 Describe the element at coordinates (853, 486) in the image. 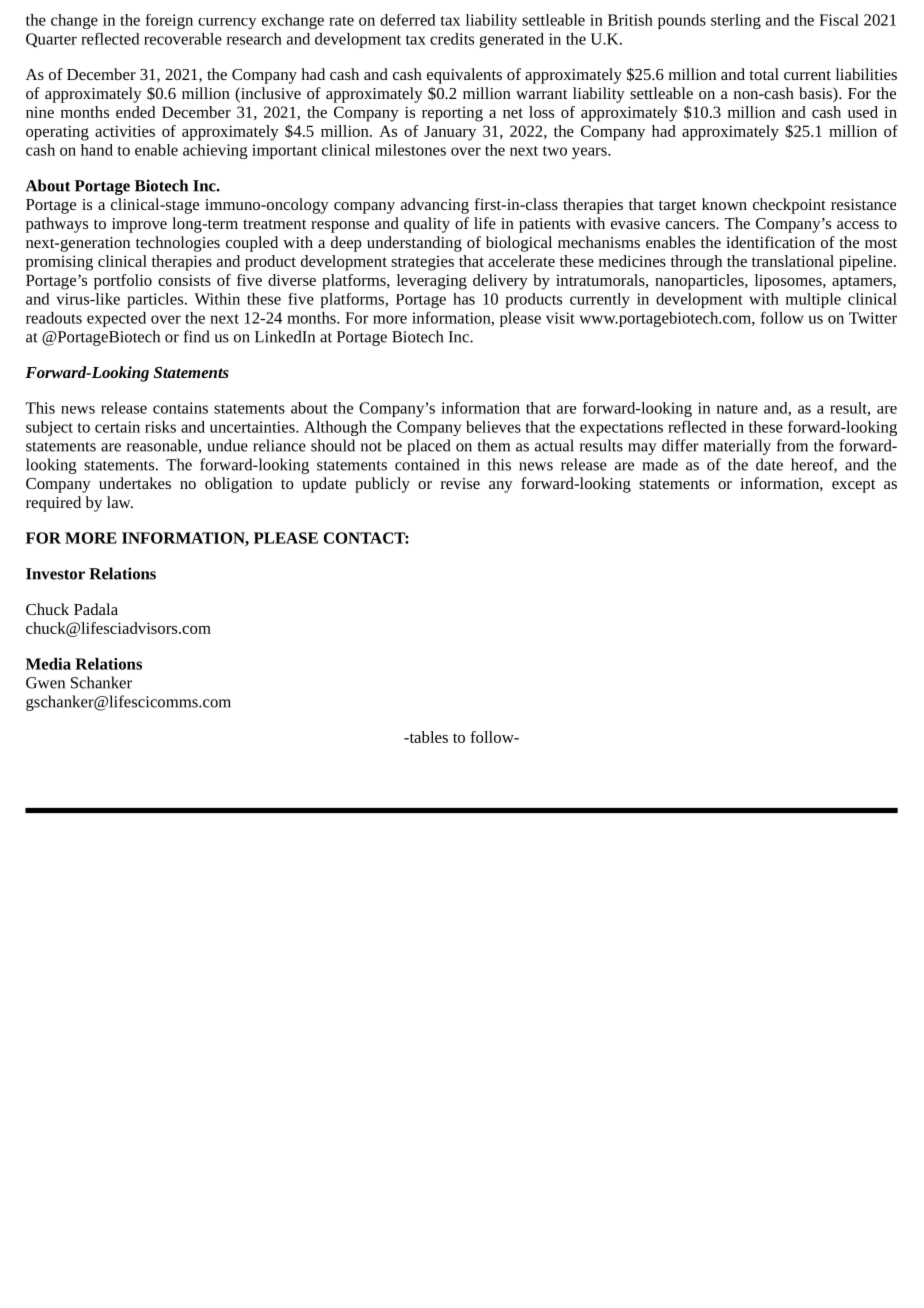

I see `except` at that location.
